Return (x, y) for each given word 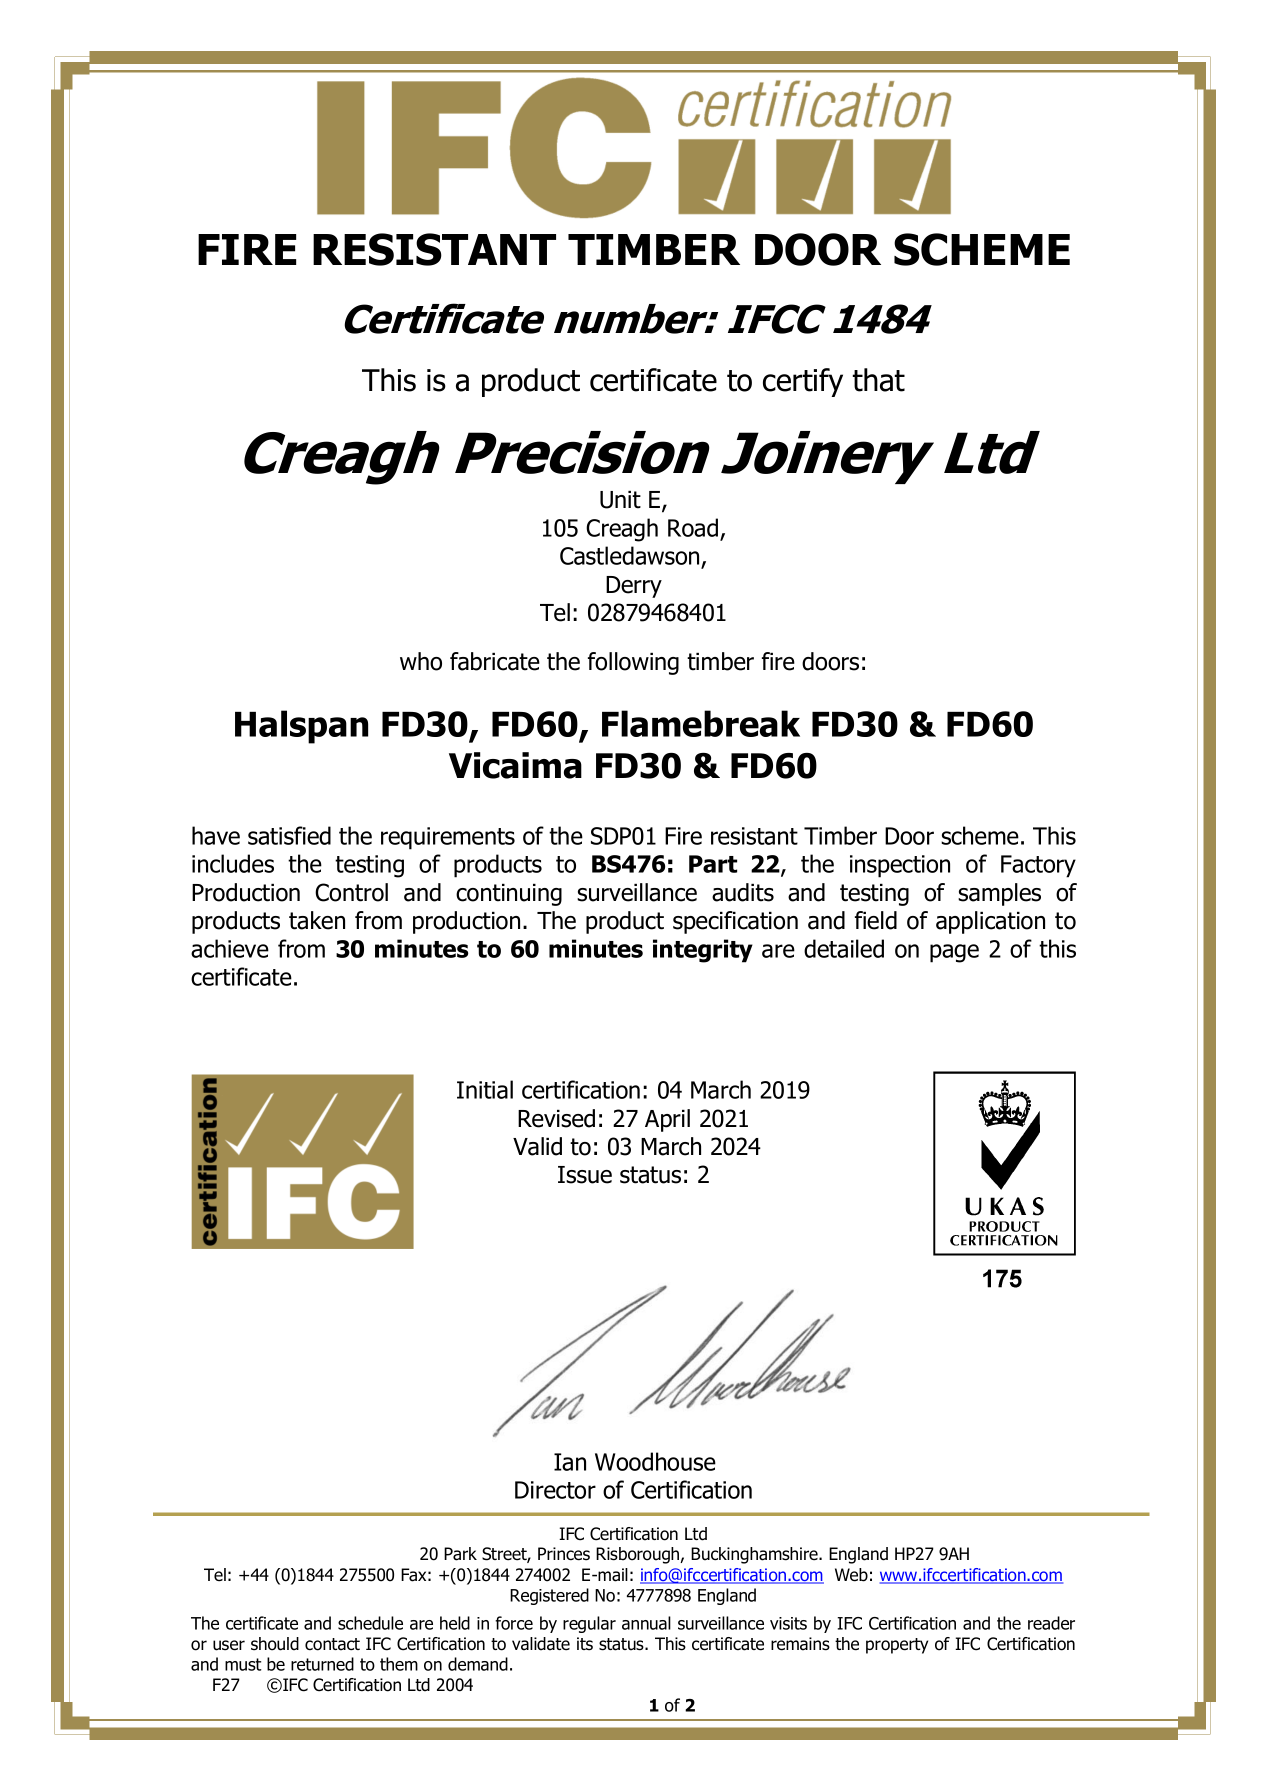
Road (693, 527)
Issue (585, 1175)
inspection (900, 866)
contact (332, 1644)
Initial (485, 1089)
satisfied (289, 835)
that (878, 380)
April (667, 1120)
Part (713, 864)
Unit (620, 500)
